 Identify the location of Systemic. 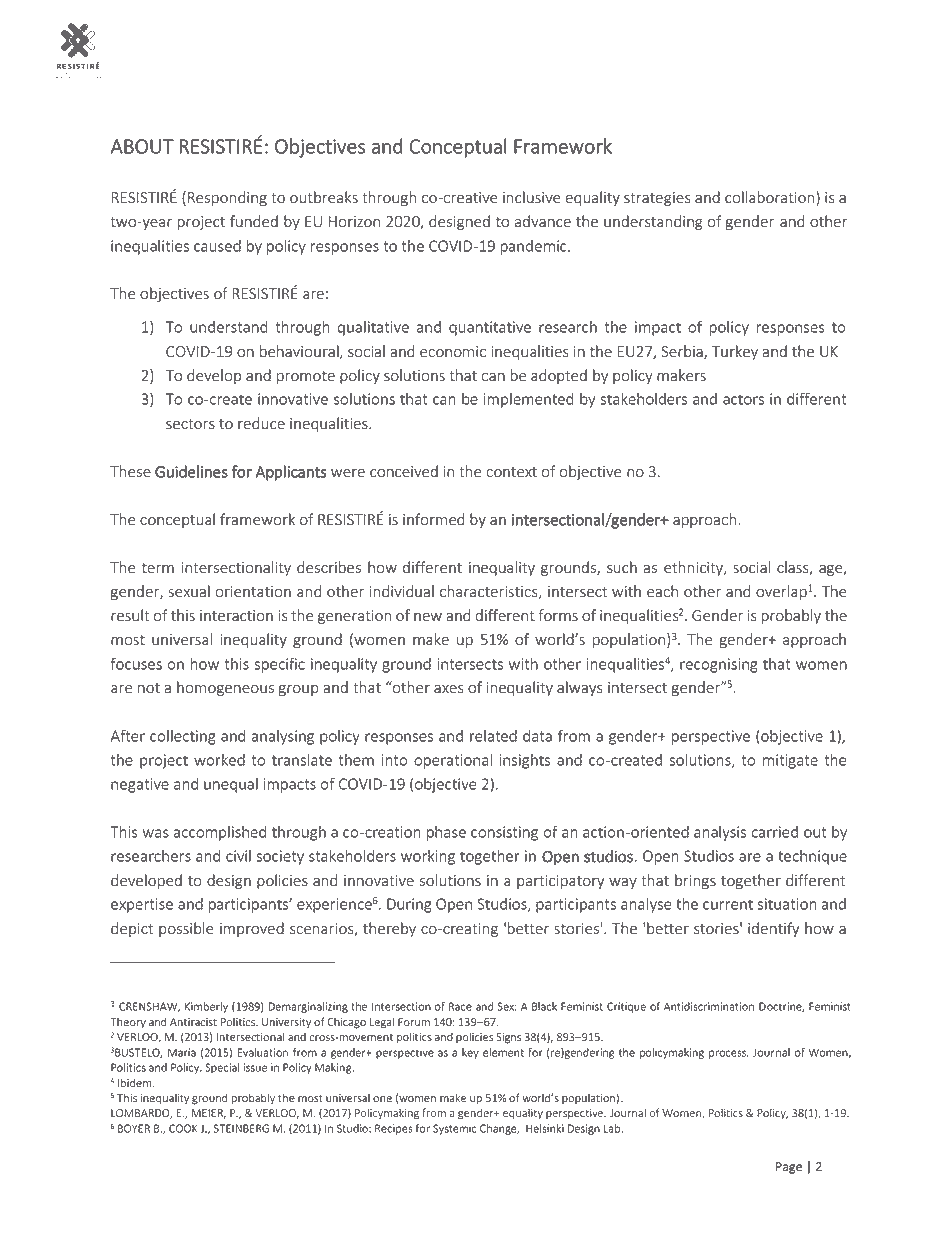
(454, 1129).
